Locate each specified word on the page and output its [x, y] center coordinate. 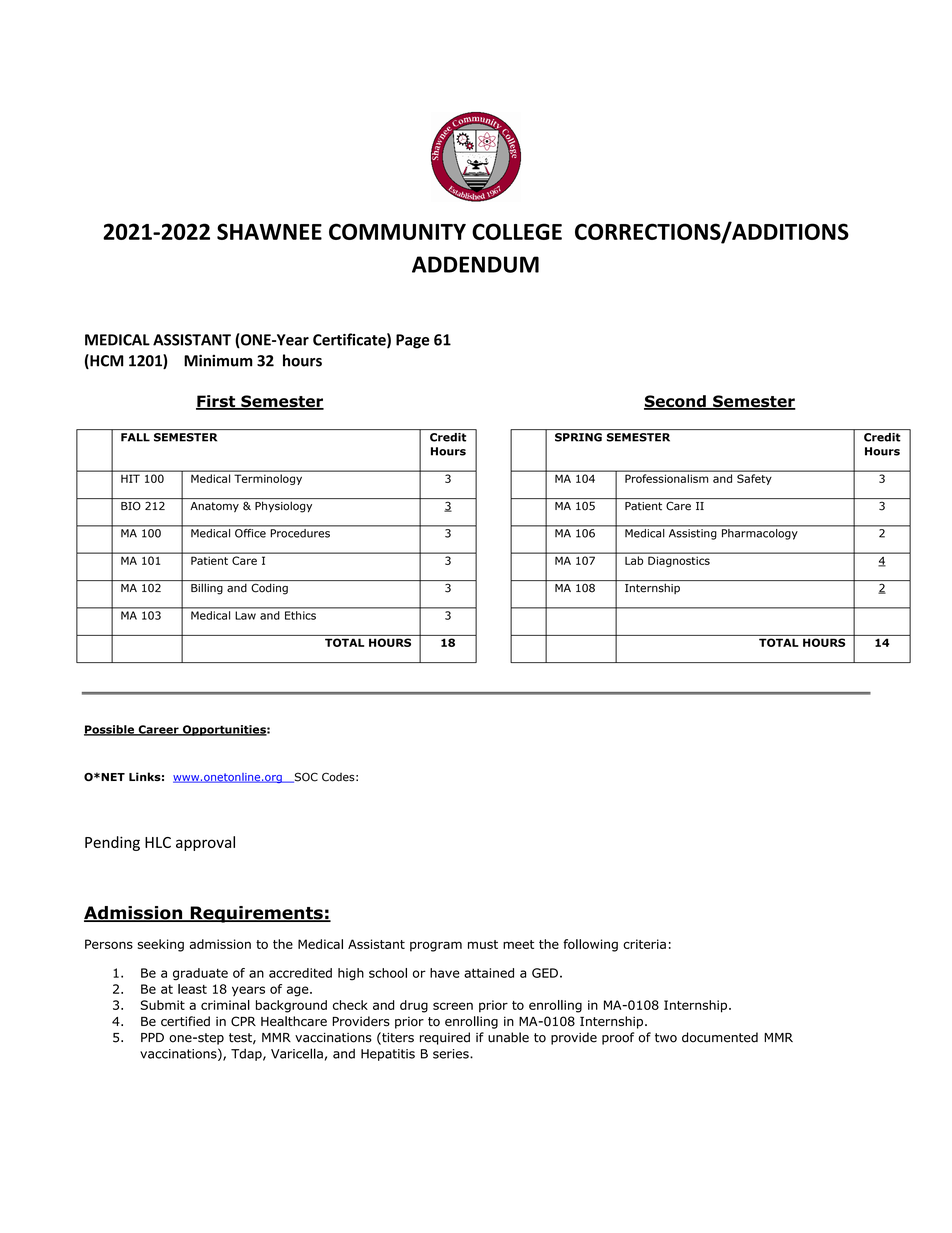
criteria [644, 944]
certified [185, 1021]
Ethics [300, 615]
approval [205, 843]
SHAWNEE [269, 231]
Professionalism [666, 478]
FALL [135, 437]
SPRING [578, 437]
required [445, 1038]
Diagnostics [679, 562]
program [436, 946]
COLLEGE [517, 231]
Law [246, 615]
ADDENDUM [475, 264]
